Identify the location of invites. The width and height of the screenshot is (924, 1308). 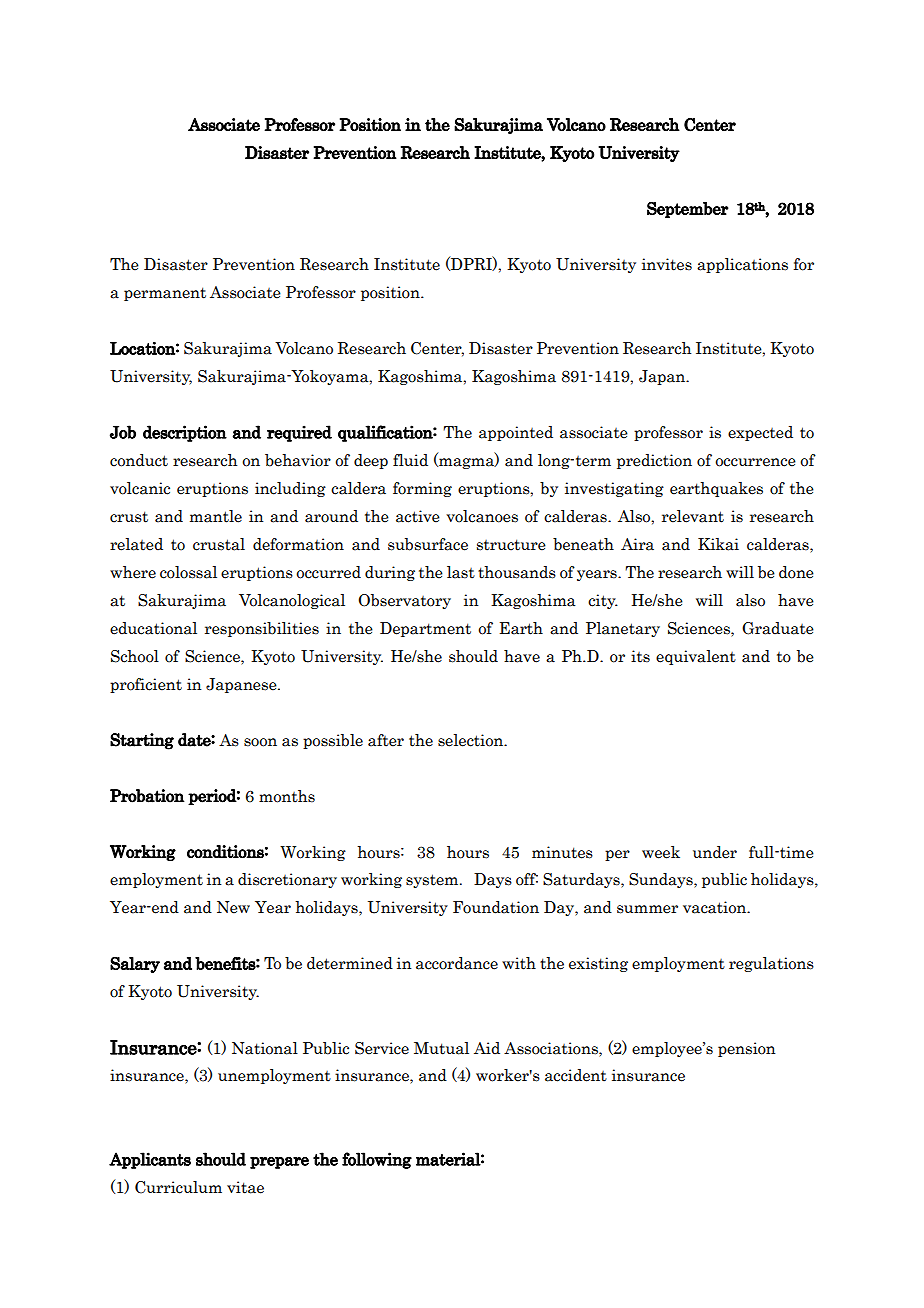
(667, 264).
